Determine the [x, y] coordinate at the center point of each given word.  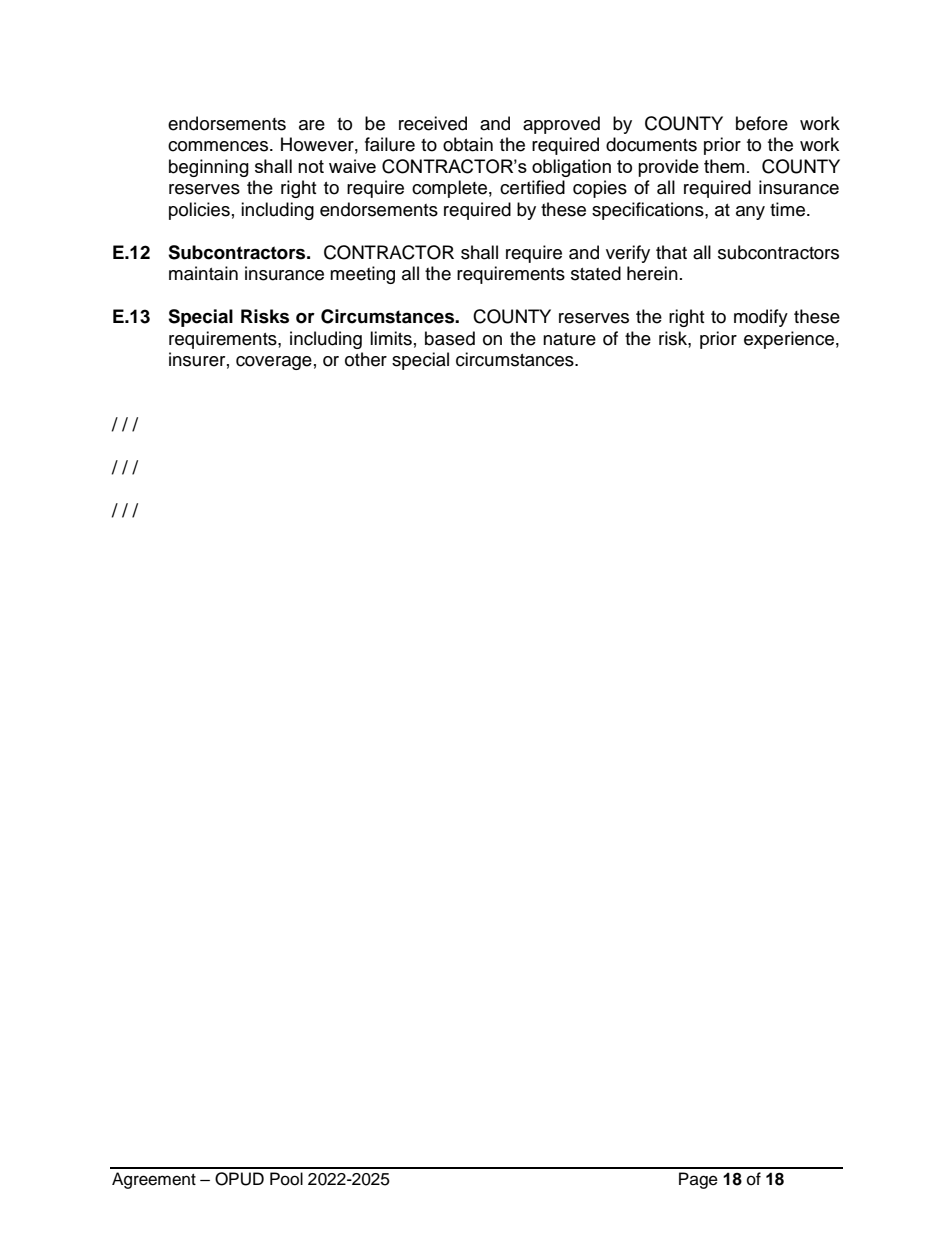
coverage [274, 363]
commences [219, 146]
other [366, 359]
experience [789, 340]
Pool [286, 1179]
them [724, 166]
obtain [468, 144]
